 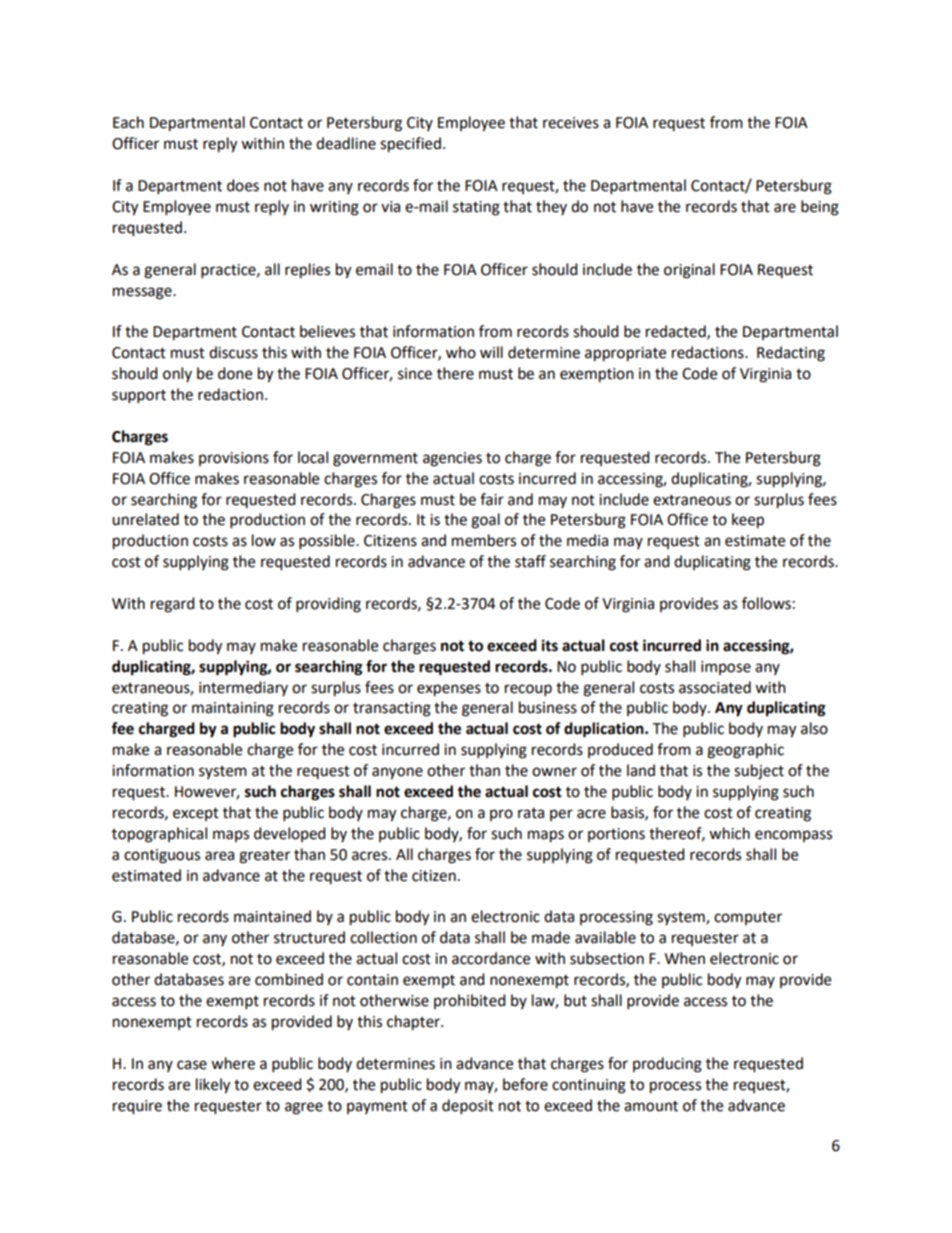 What do you see at coordinates (243, 185) in the document?
I see `does` at bounding box center [243, 185].
